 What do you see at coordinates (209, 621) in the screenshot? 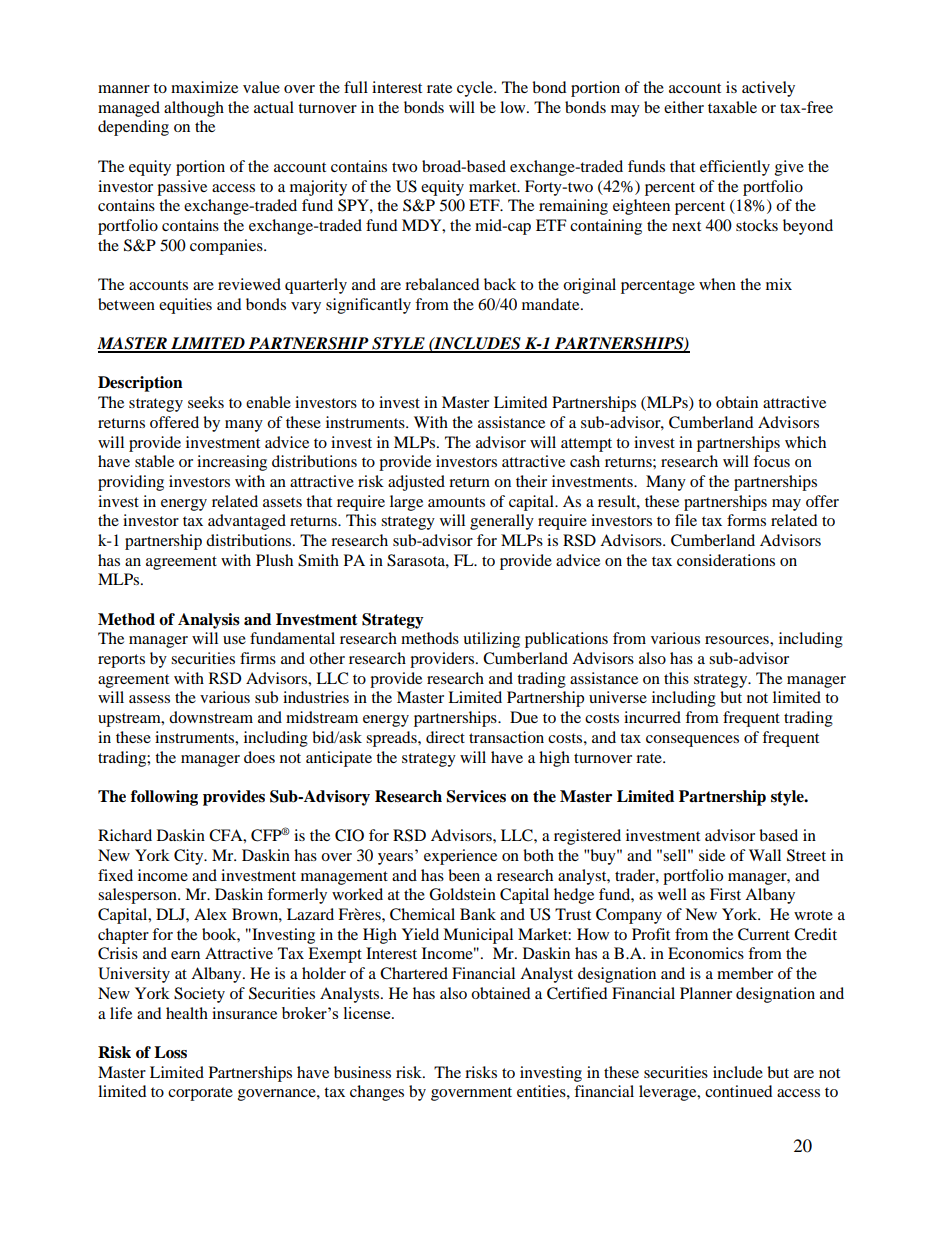
I see `Analysis` at bounding box center [209, 621].
